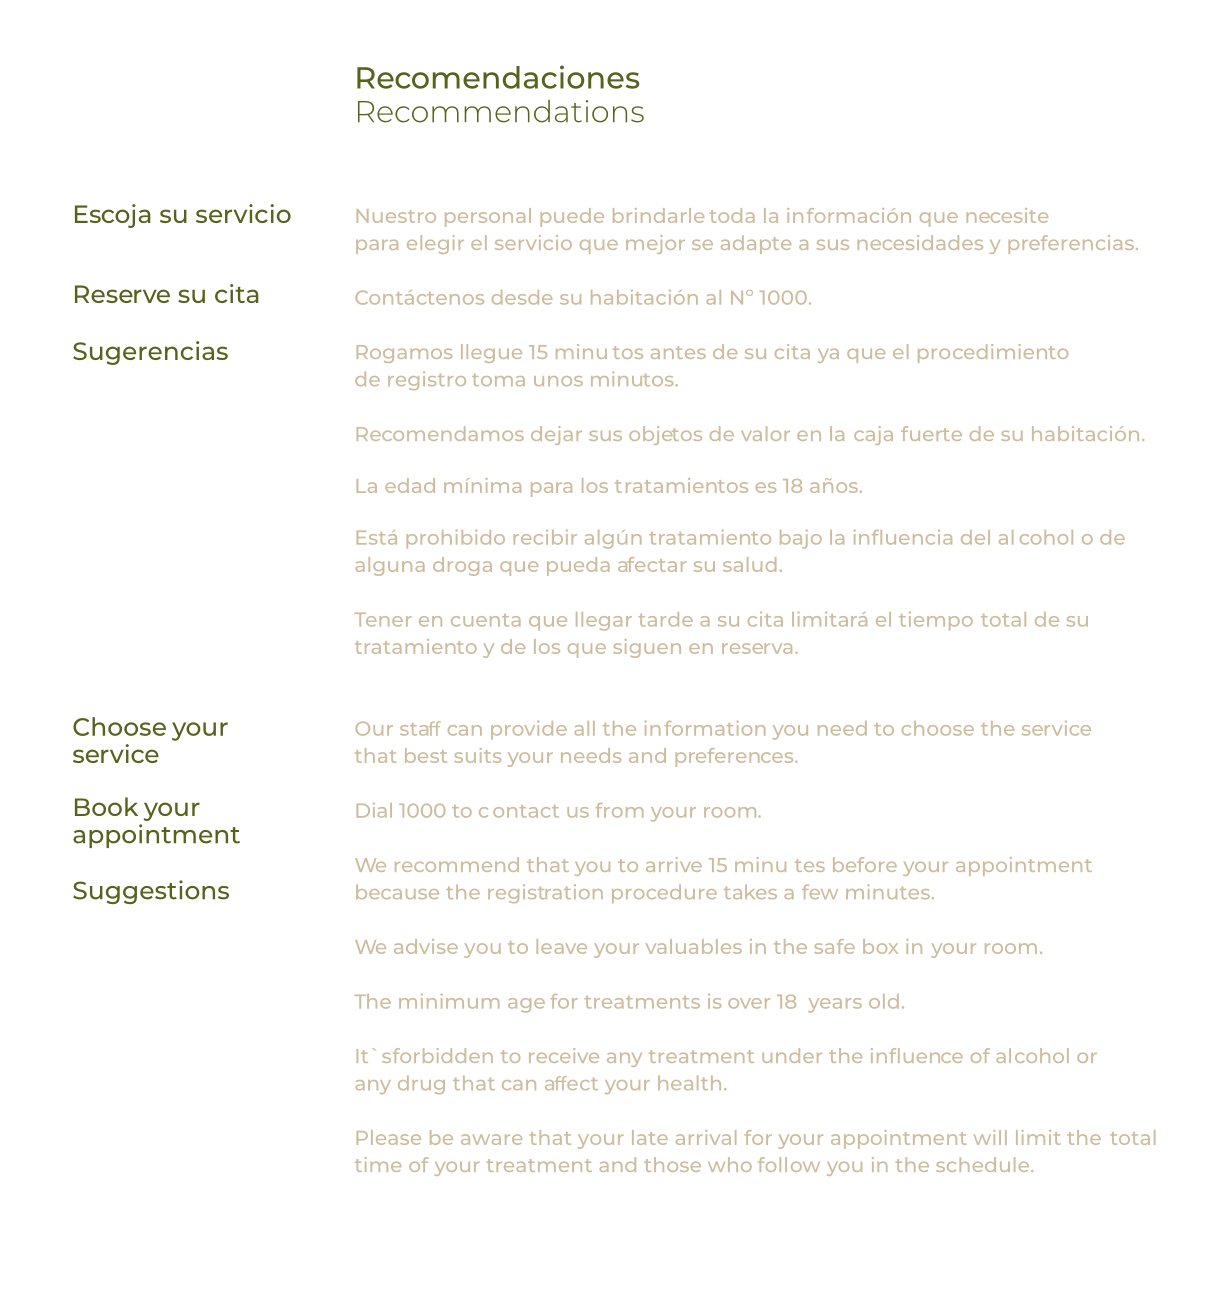 The height and width of the screenshot is (1289, 1225). I want to click on toda, so click(732, 215).
